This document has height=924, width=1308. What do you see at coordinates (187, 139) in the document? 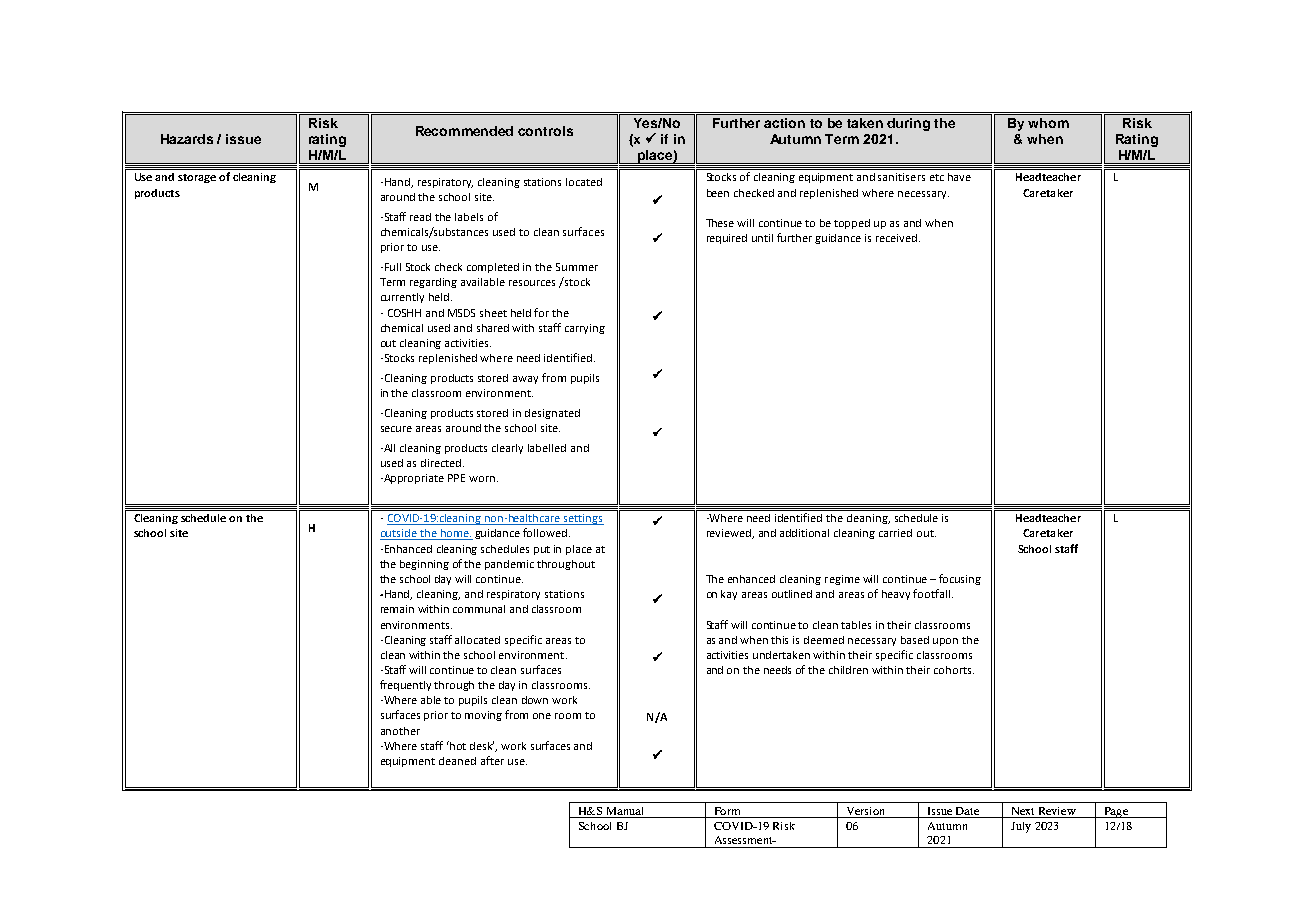
I see `Hazards` at bounding box center [187, 139].
